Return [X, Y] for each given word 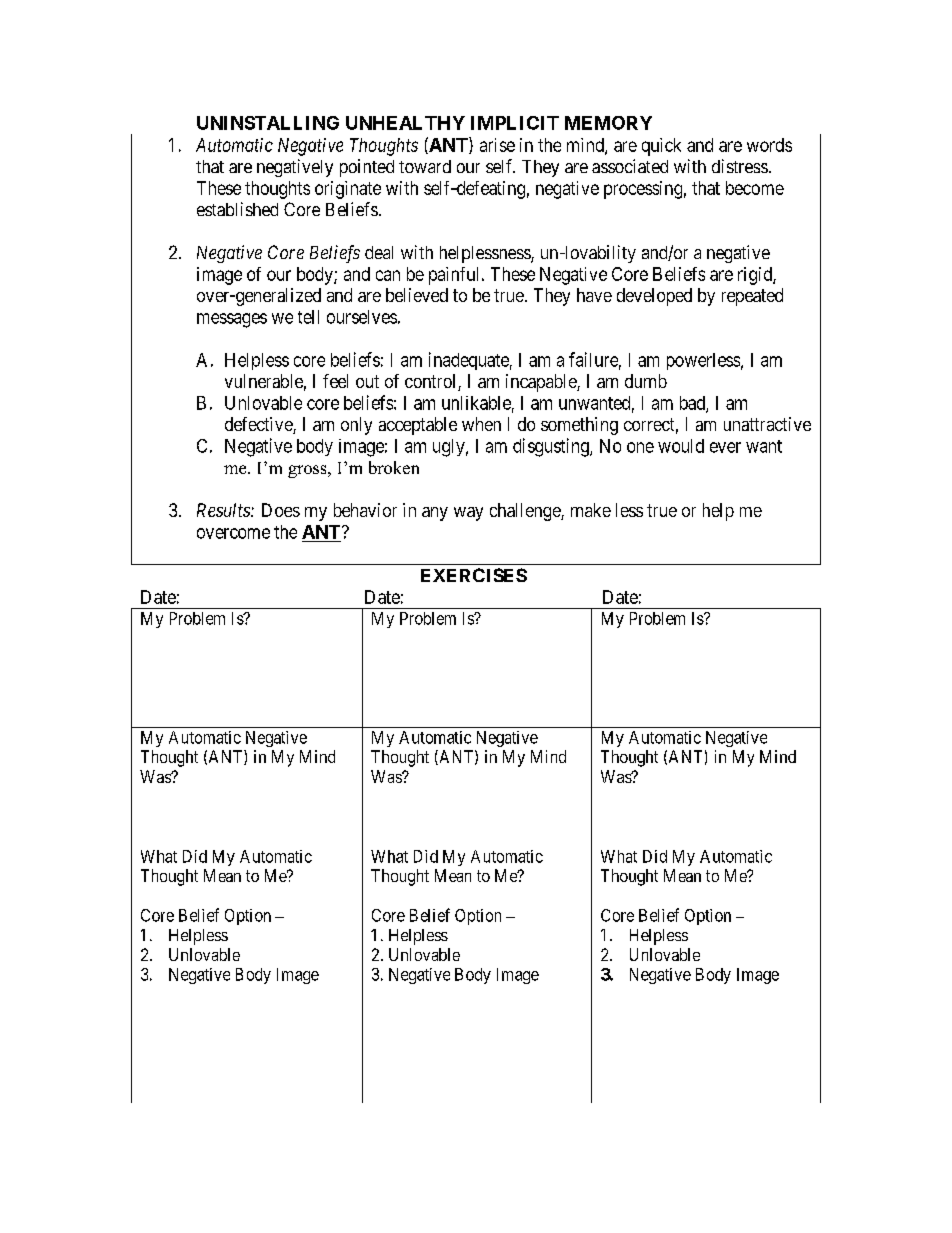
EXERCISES [474, 575]
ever [725, 447]
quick [661, 147]
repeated [752, 297]
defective [259, 425]
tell [308, 317]
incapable [542, 383]
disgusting [552, 447]
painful [456, 276]
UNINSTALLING [268, 123]
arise [497, 145]
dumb [646, 381]
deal [379, 252]
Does [281, 510]
